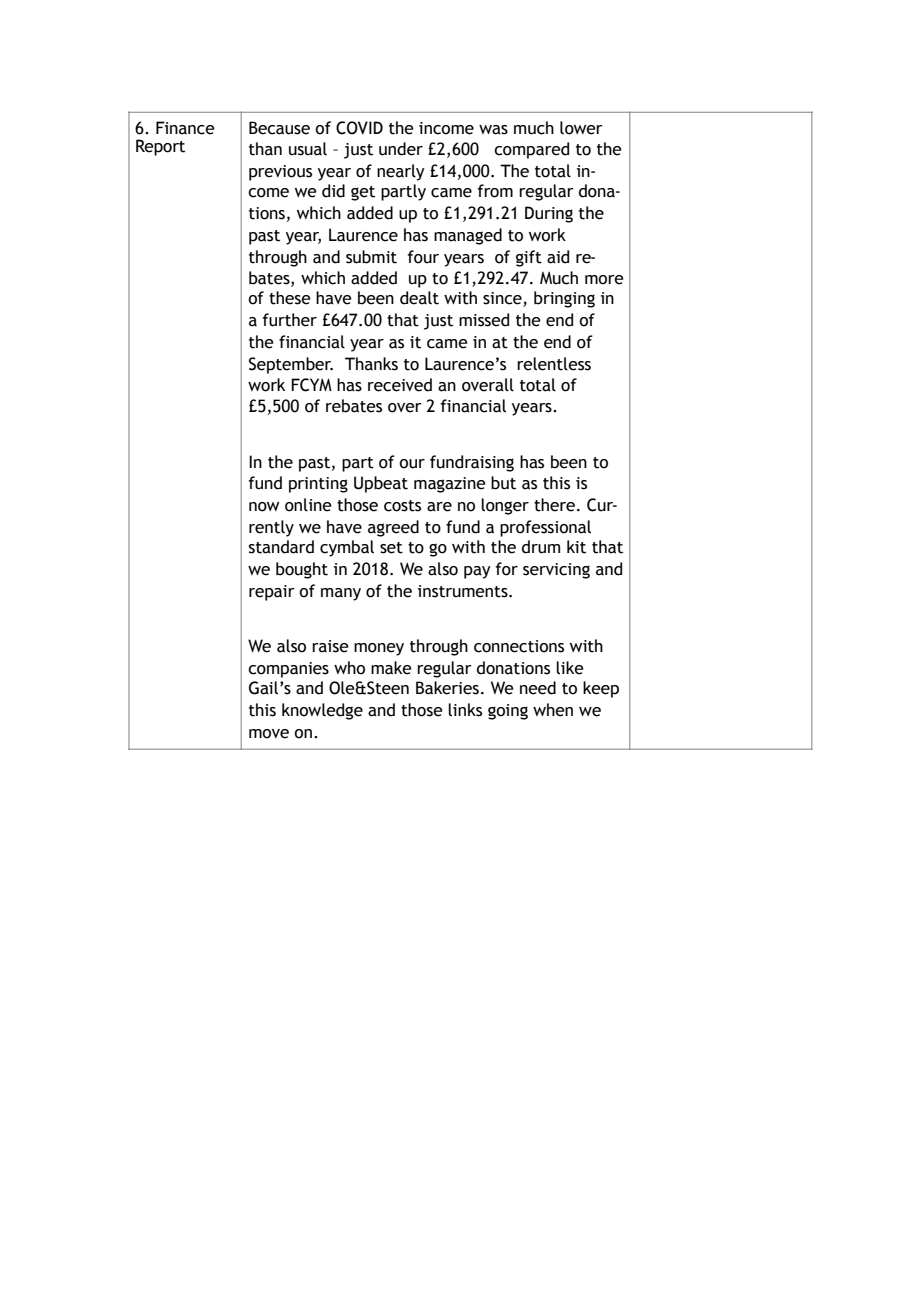  What do you see at coordinates (290, 320) in the page?
I see `further` at bounding box center [290, 320].
